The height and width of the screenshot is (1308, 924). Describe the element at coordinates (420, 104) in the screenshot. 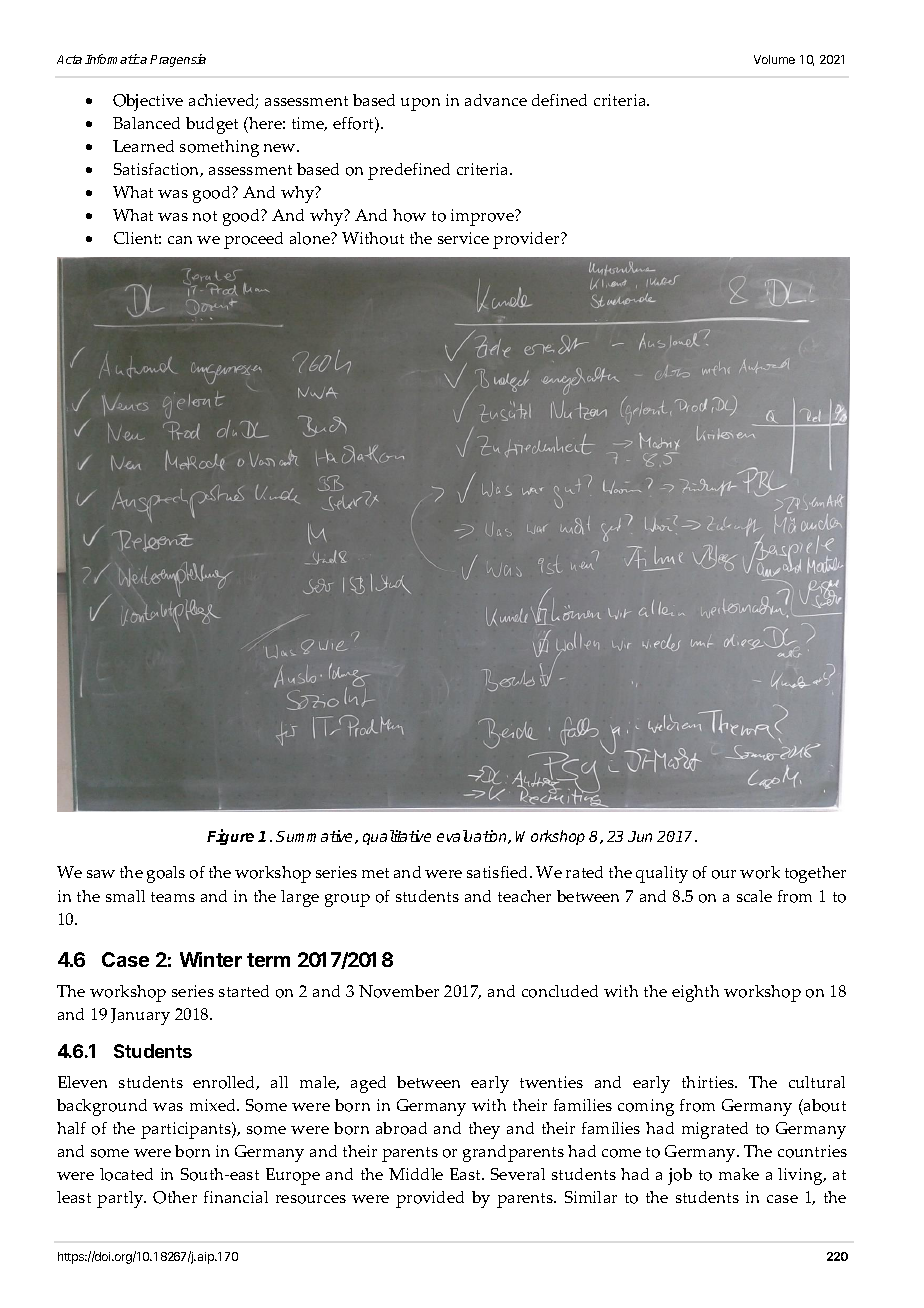

I see `upon` at that location.
